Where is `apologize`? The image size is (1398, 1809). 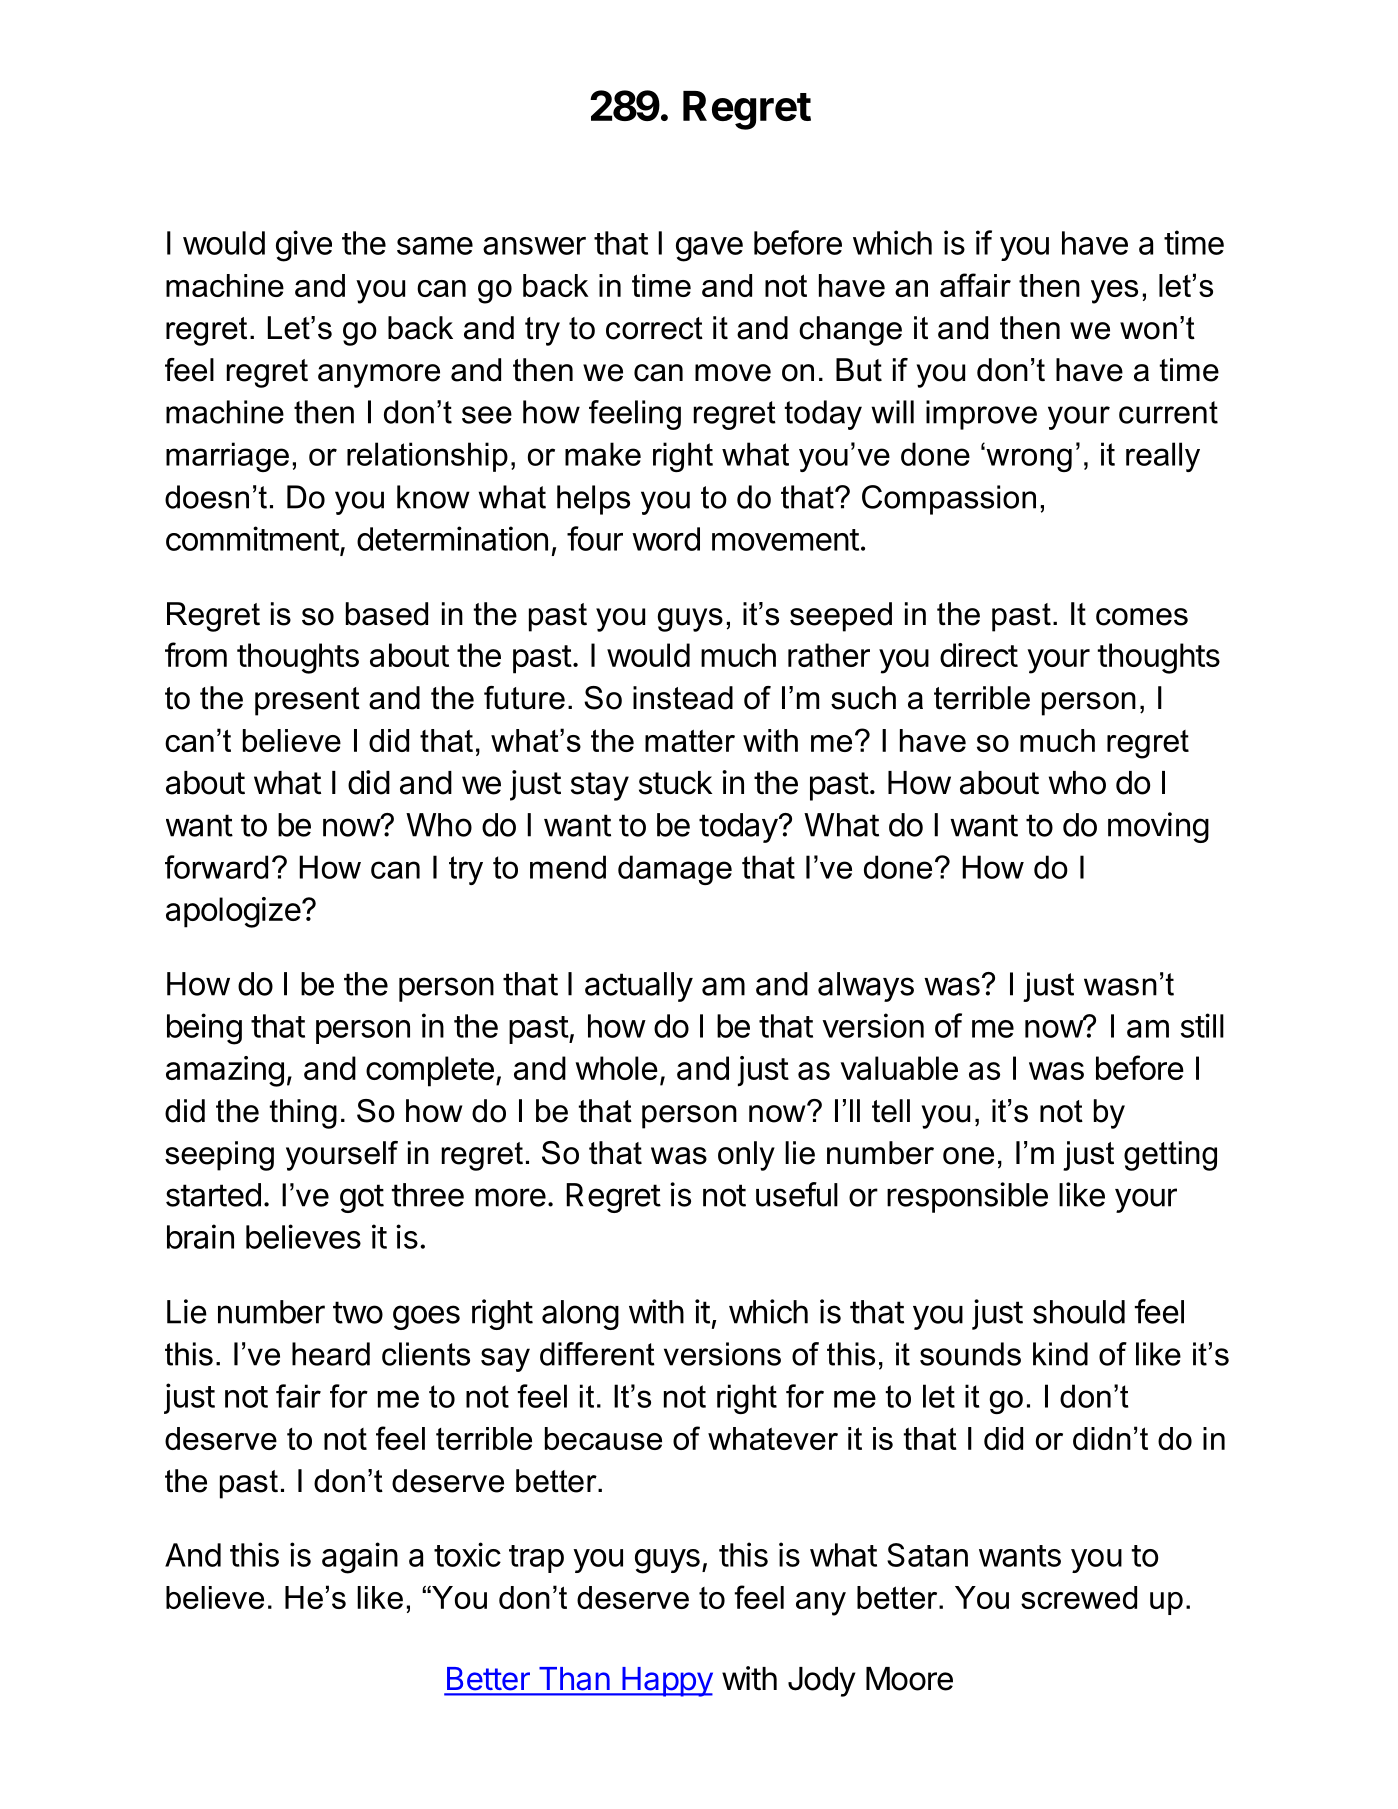
apologize is located at coordinates (233, 912).
